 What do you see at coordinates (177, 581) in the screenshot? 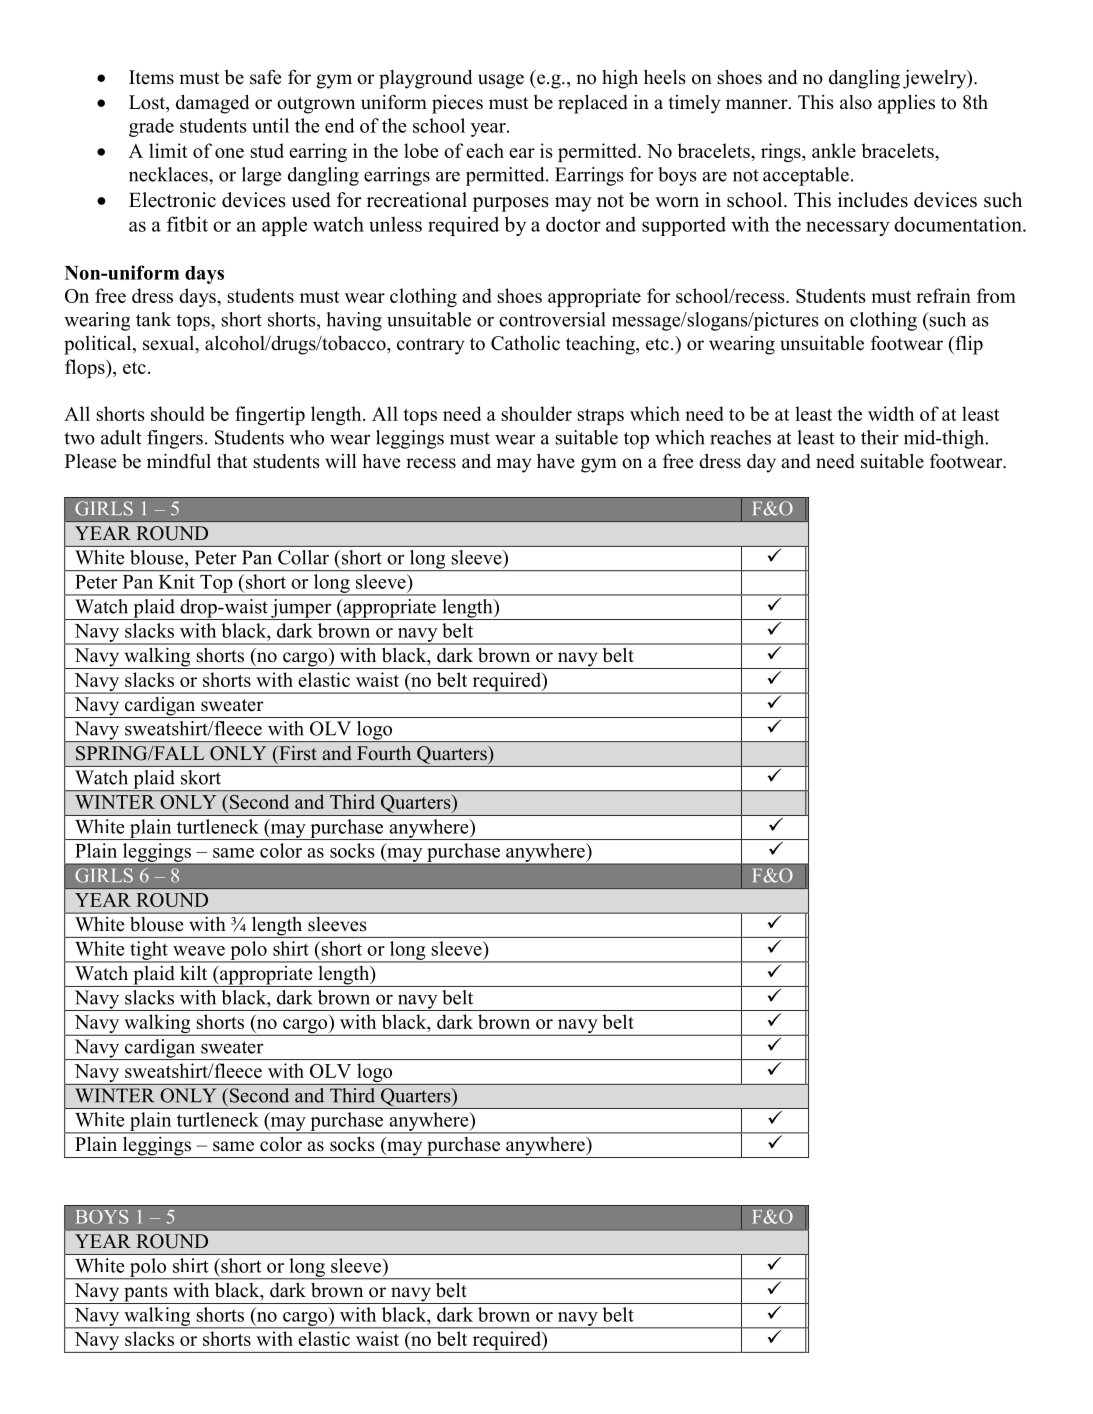
I see `Knit` at bounding box center [177, 581].
